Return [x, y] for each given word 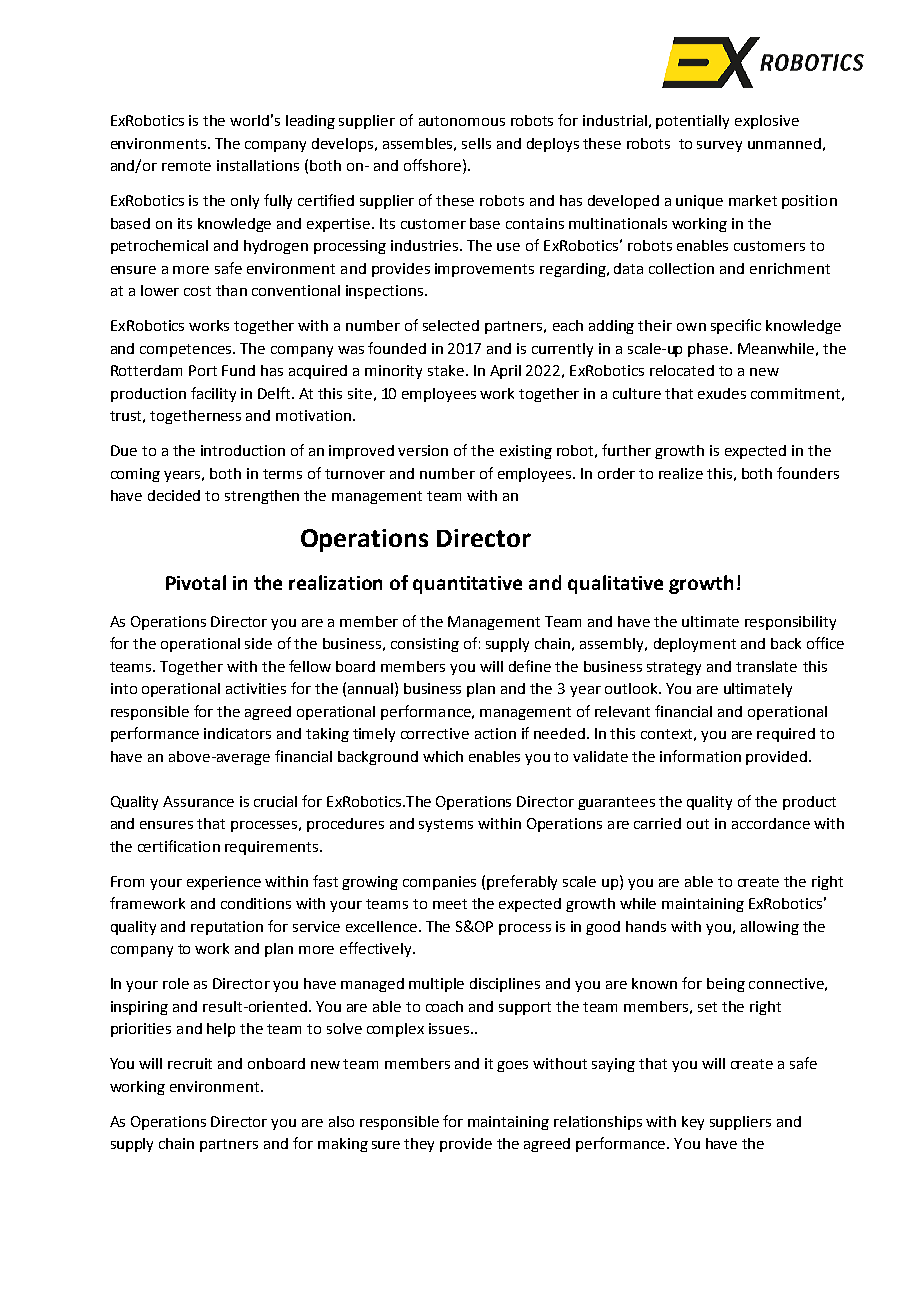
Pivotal [196, 582]
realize [681, 473]
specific [736, 326]
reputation [227, 928]
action [495, 733]
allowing [770, 928]
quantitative [467, 585]
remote [186, 166]
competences [187, 350]
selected [451, 325]
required [786, 735]
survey [719, 146]
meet [450, 904]
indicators [237, 733]
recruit [190, 1063]
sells [476, 143]
